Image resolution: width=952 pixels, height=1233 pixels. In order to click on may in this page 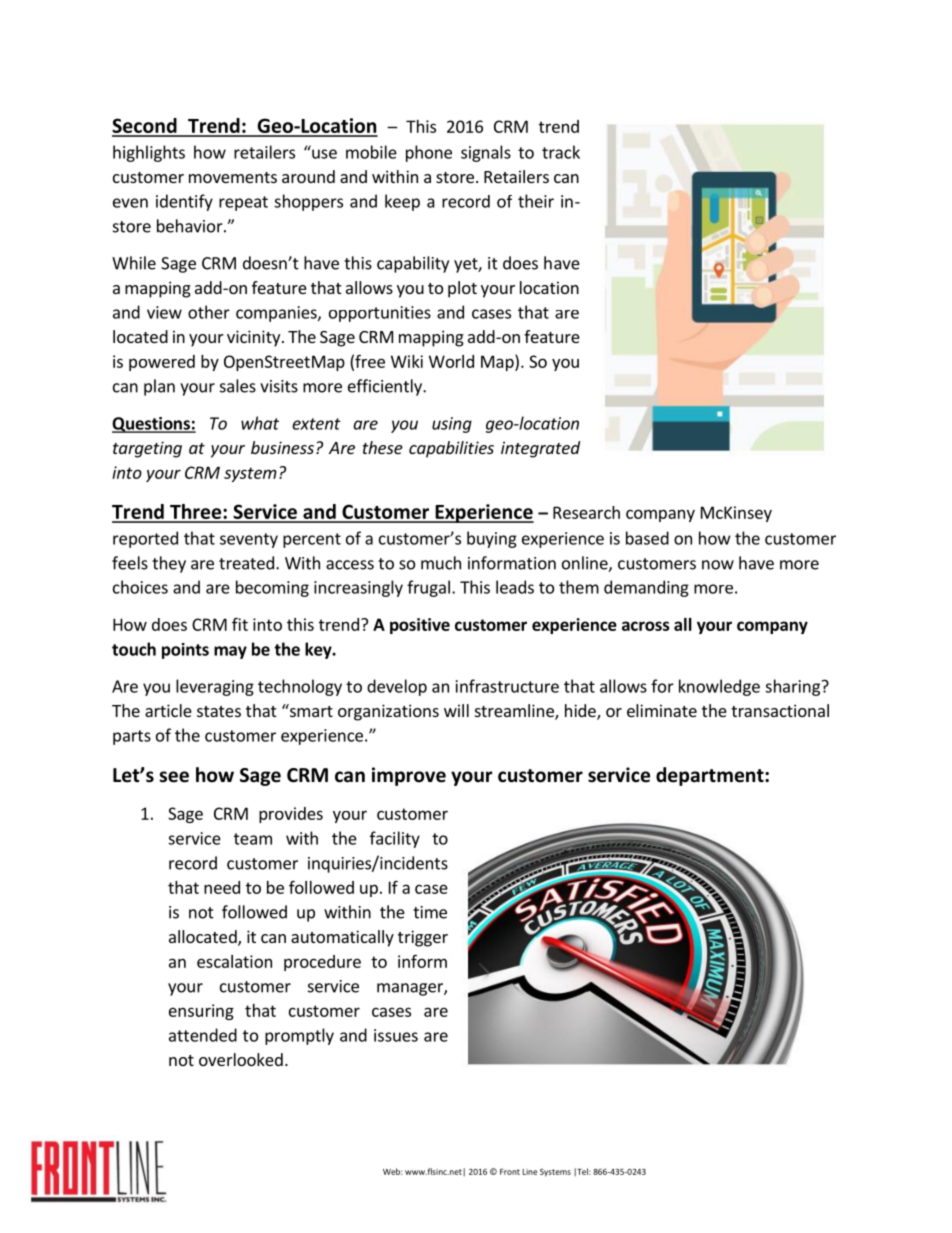, I will do `click(230, 652)`.
